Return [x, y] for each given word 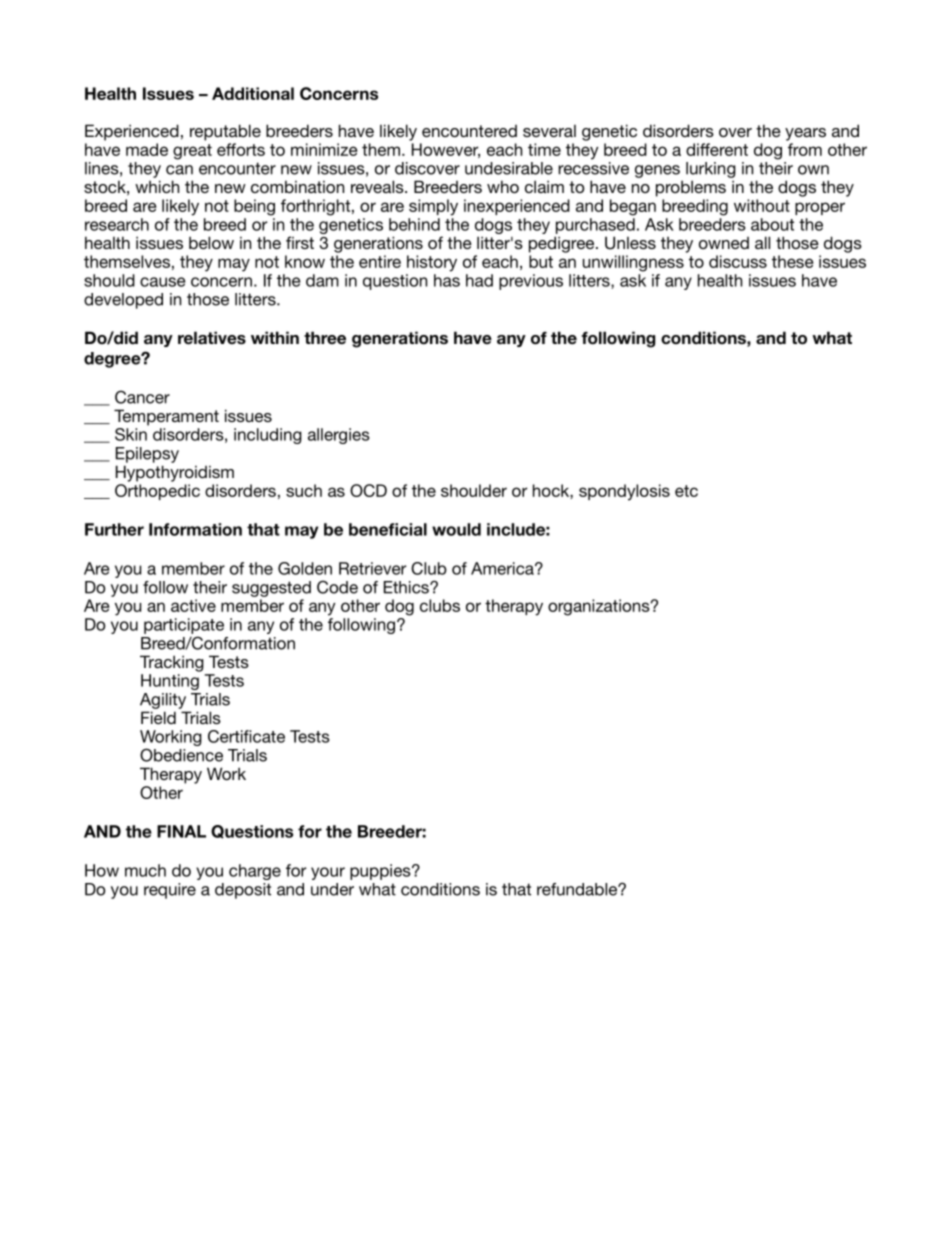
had [479, 280]
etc [686, 491]
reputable [225, 132]
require [170, 891]
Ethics [407, 587]
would [456, 529]
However [446, 150]
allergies [339, 436]
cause [162, 282]
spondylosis [624, 492]
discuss [738, 261]
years [805, 134]
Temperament [166, 417]
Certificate [246, 736]
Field [158, 717]
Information [195, 529]
